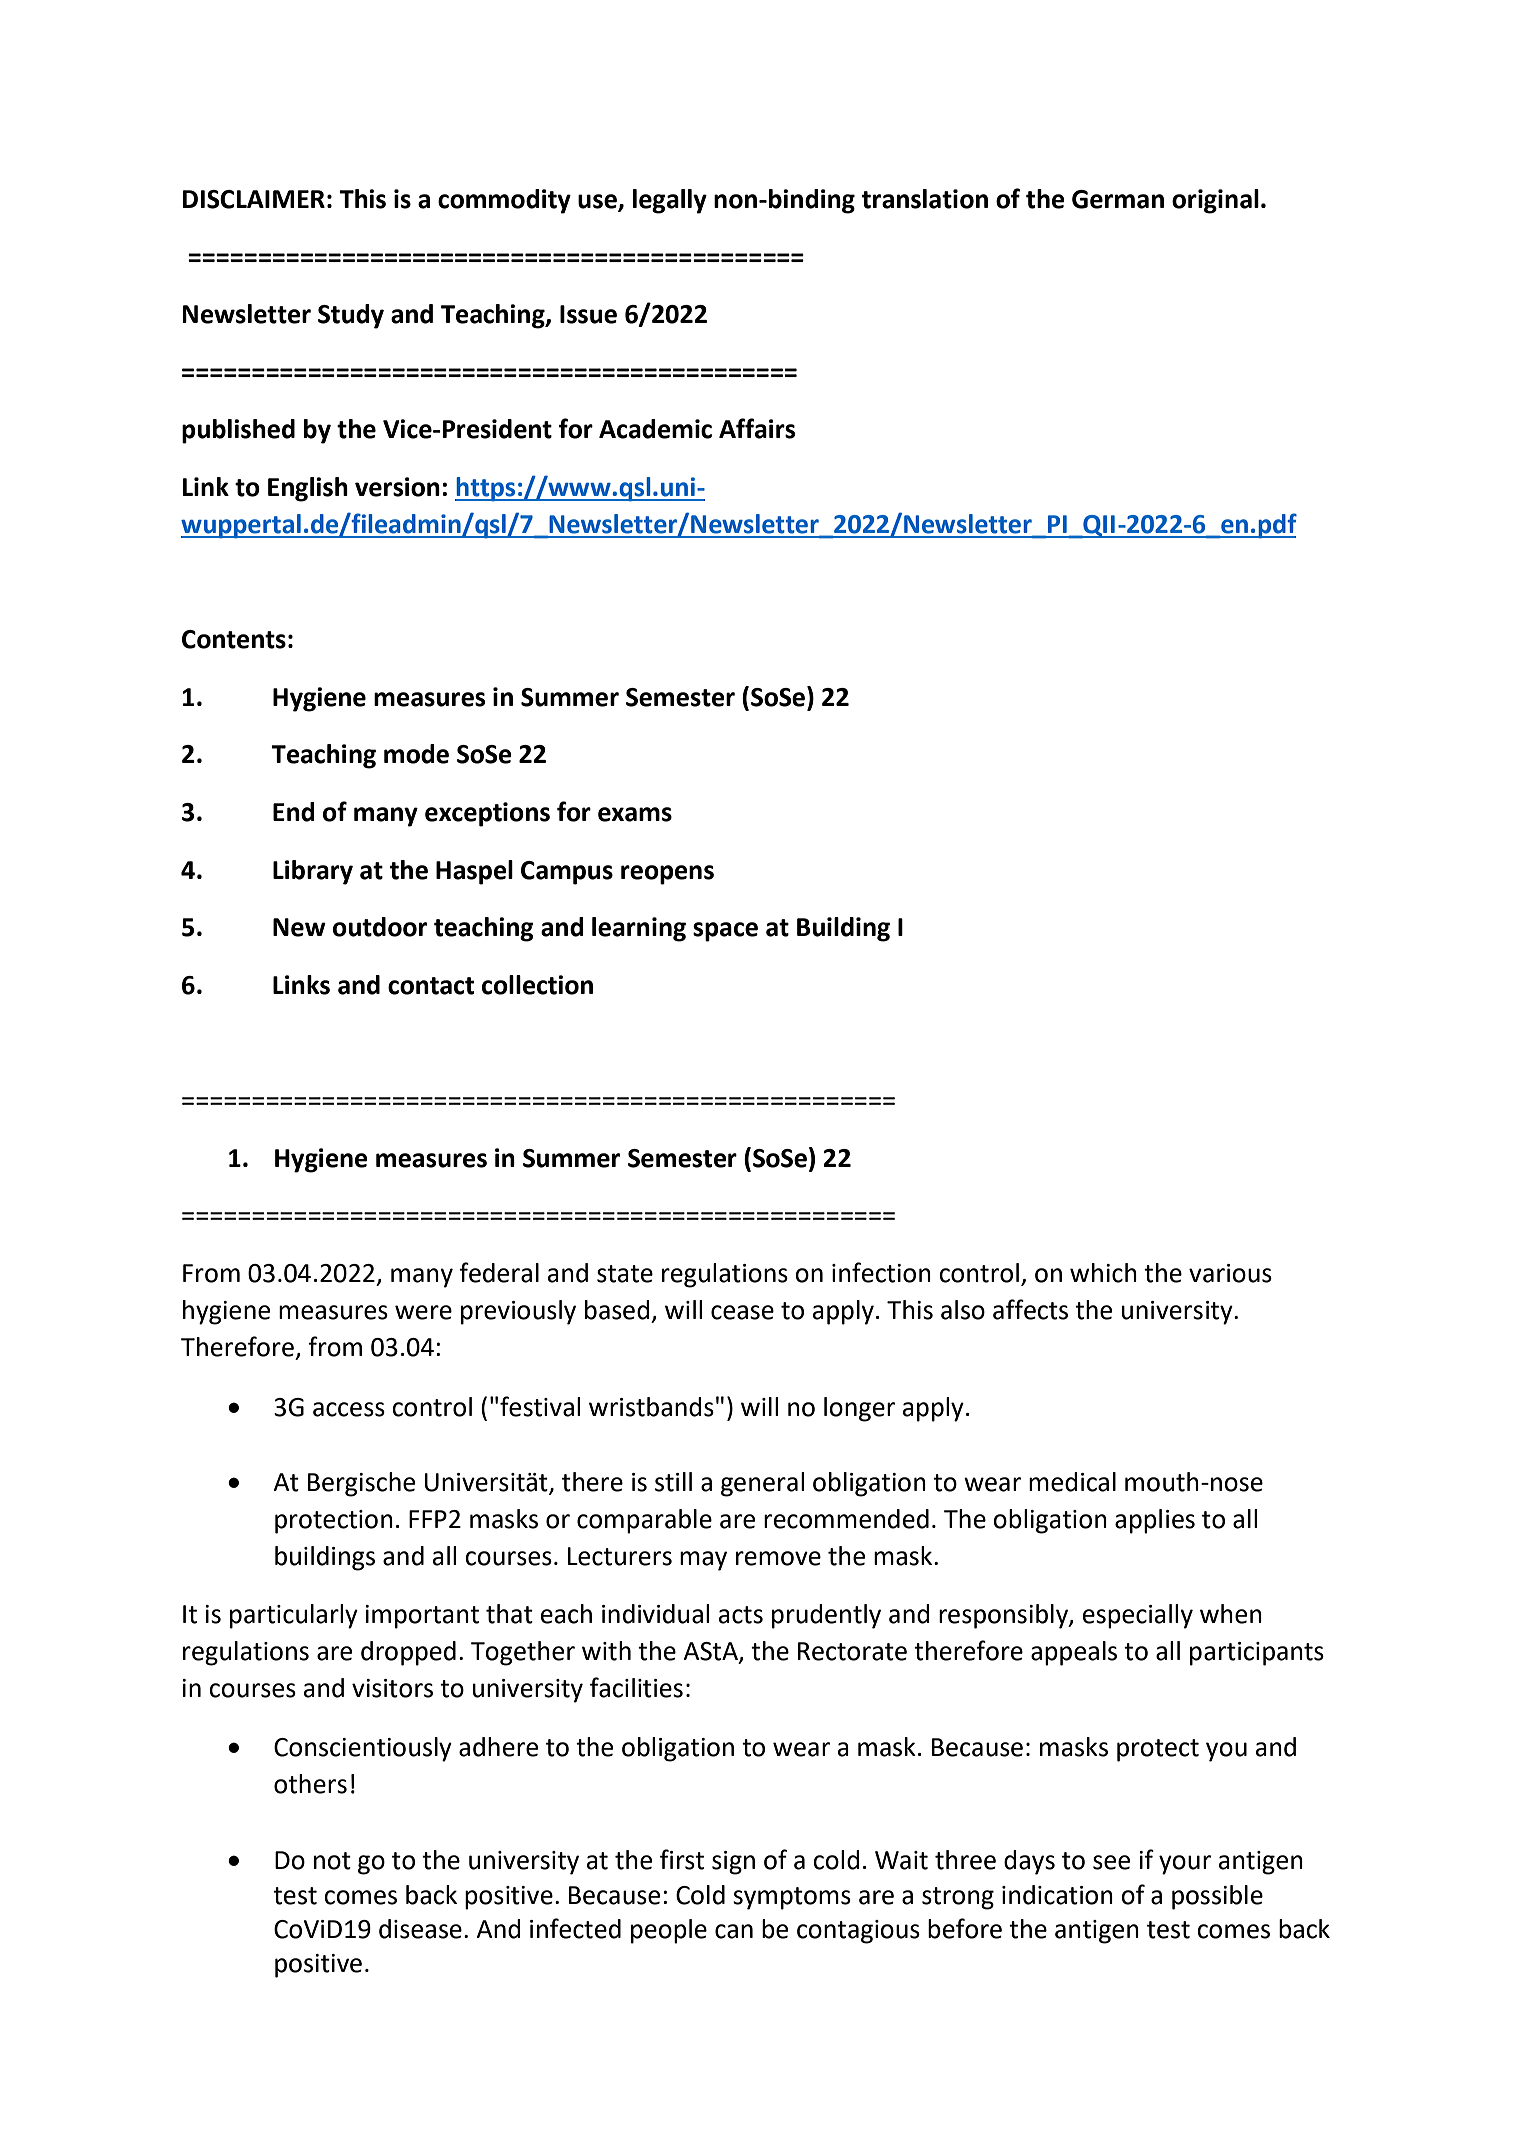 This document has width=1524, height=2156. I want to click on which, so click(1103, 1273).
